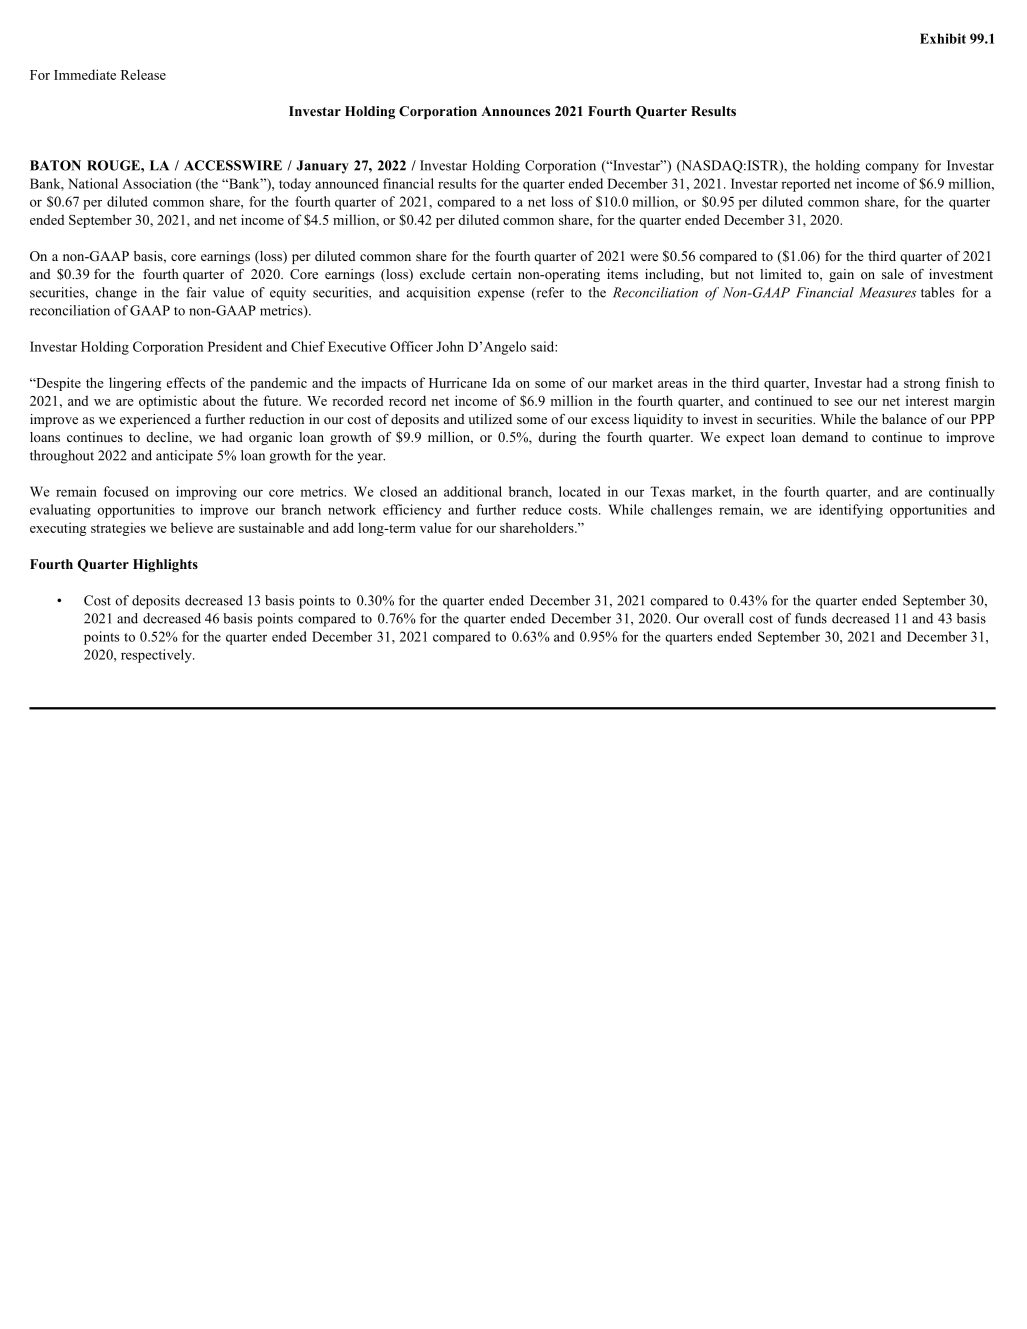 This screenshot has height=1329, width=1027. I want to click on Announces, so click(515, 111).
